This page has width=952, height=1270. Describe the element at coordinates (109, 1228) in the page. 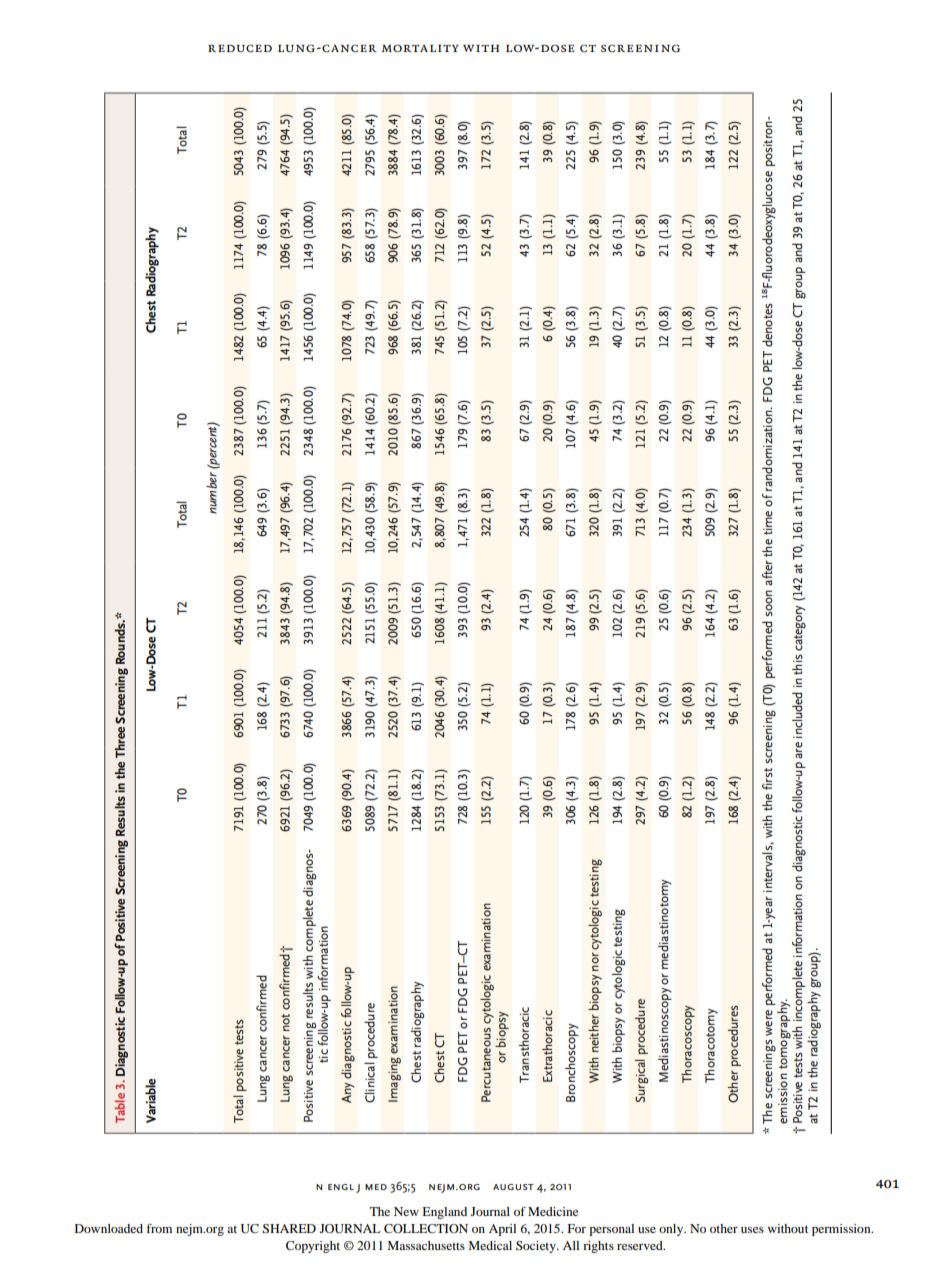

I see `Downloaded` at that location.
